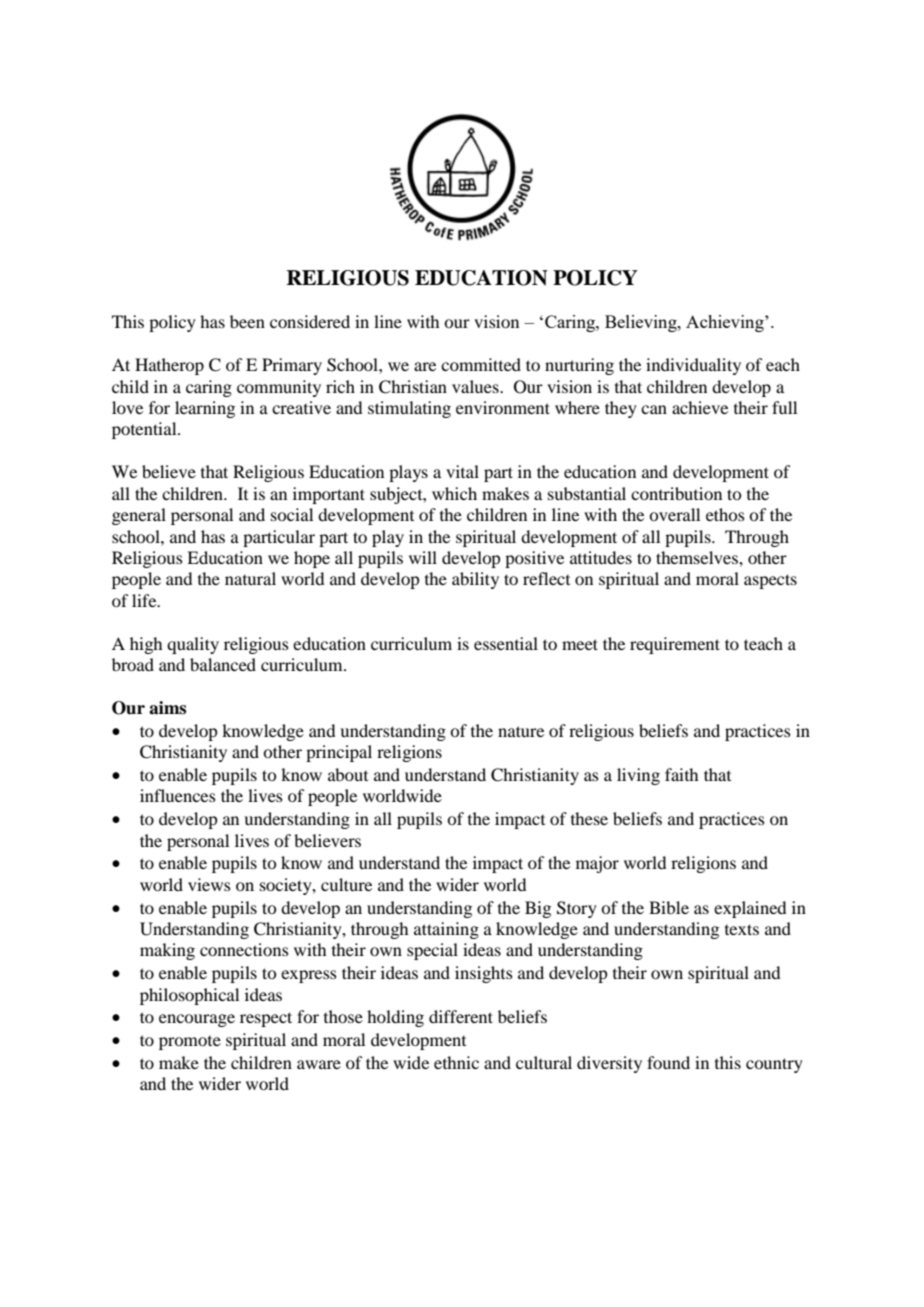  What do you see at coordinates (250, 578) in the screenshot?
I see `natural` at bounding box center [250, 578].
